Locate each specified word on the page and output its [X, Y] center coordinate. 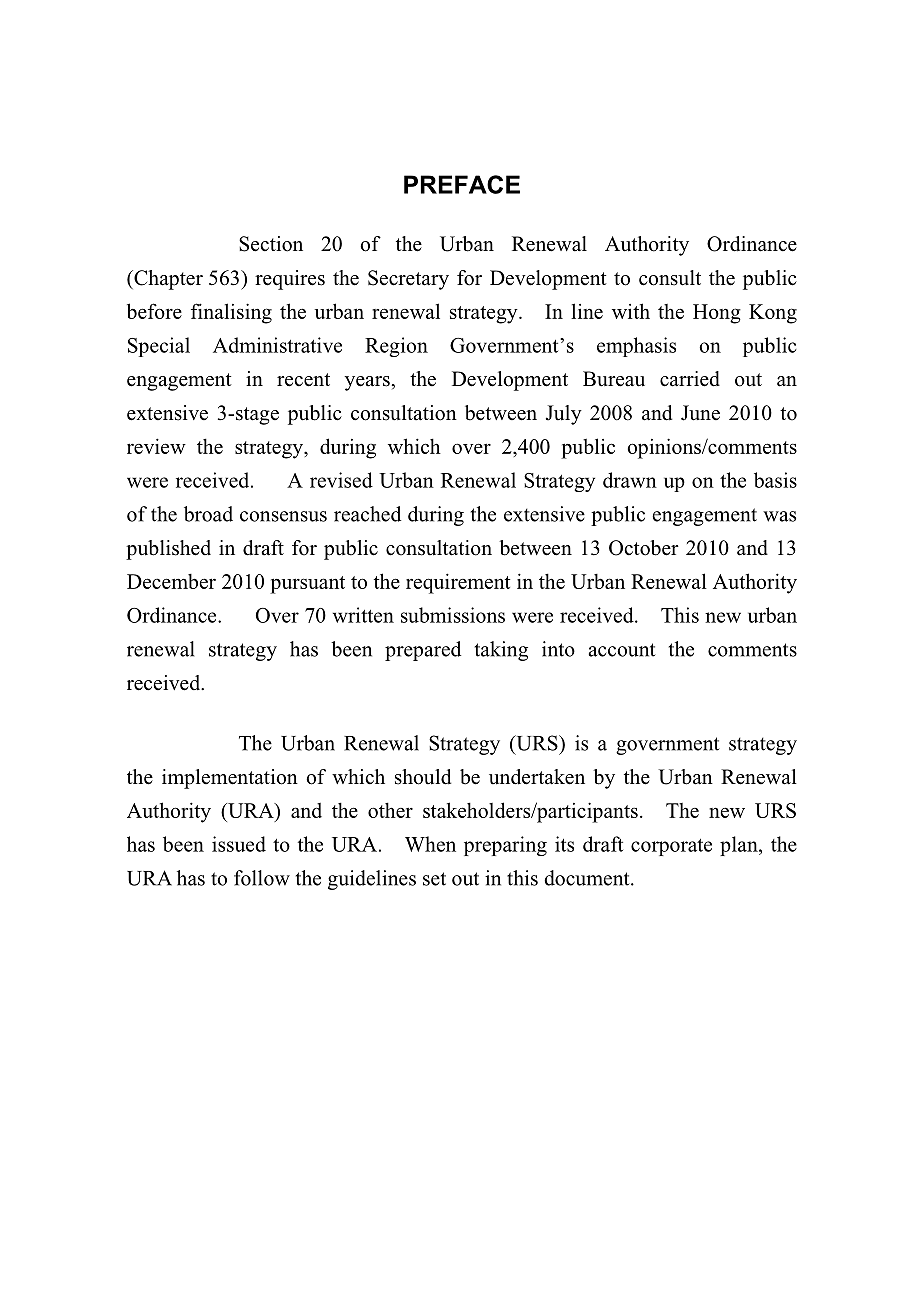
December [171, 581]
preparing [505, 846]
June [700, 413]
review [156, 446]
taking [501, 651]
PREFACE [462, 184]
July [564, 415]
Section [271, 244]
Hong [717, 314]
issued [239, 844]
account [622, 650]
